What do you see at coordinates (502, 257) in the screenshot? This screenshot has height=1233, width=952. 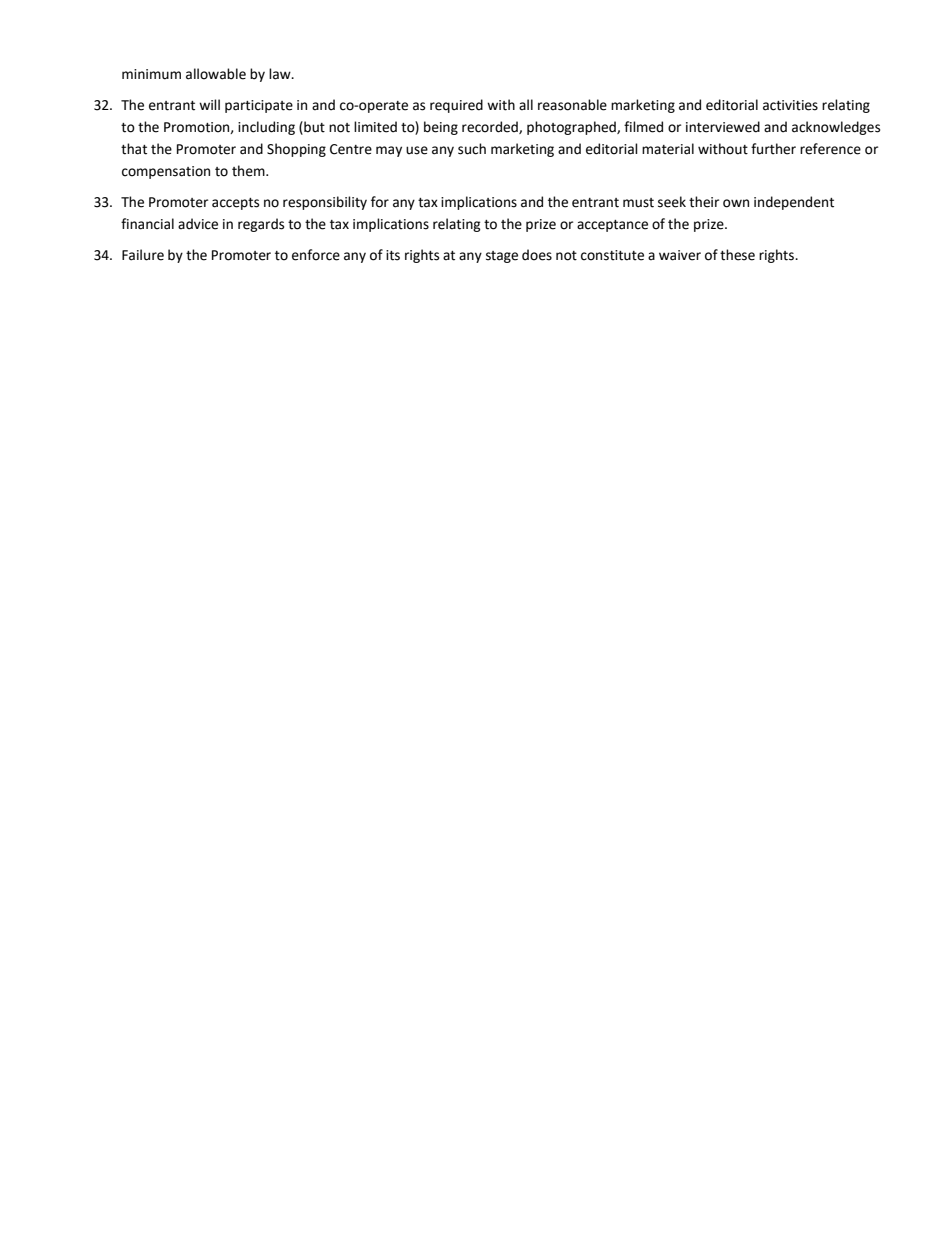 I see `stage` at bounding box center [502, 257].
